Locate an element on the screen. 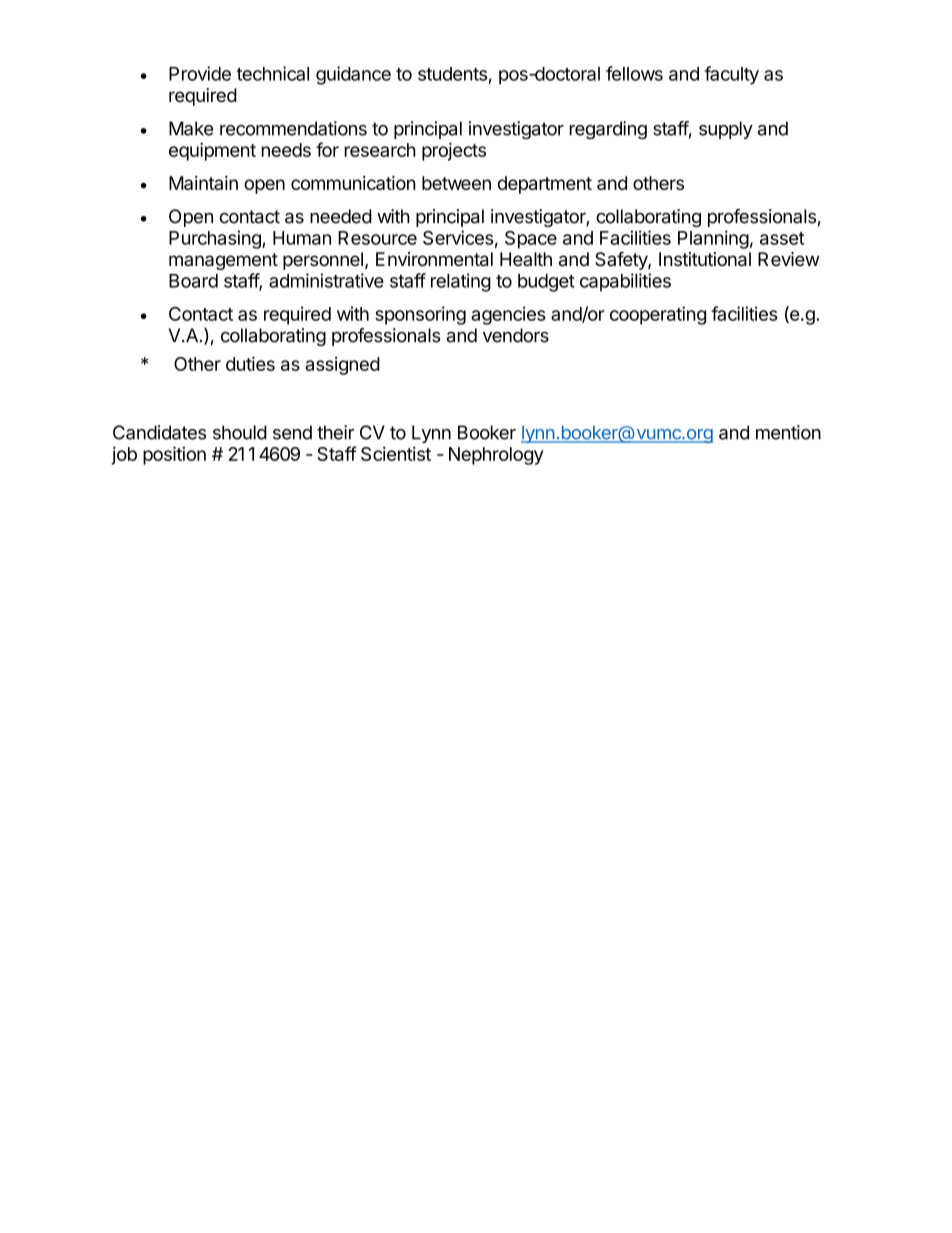  Provide is located at coordinates (200, 73).
